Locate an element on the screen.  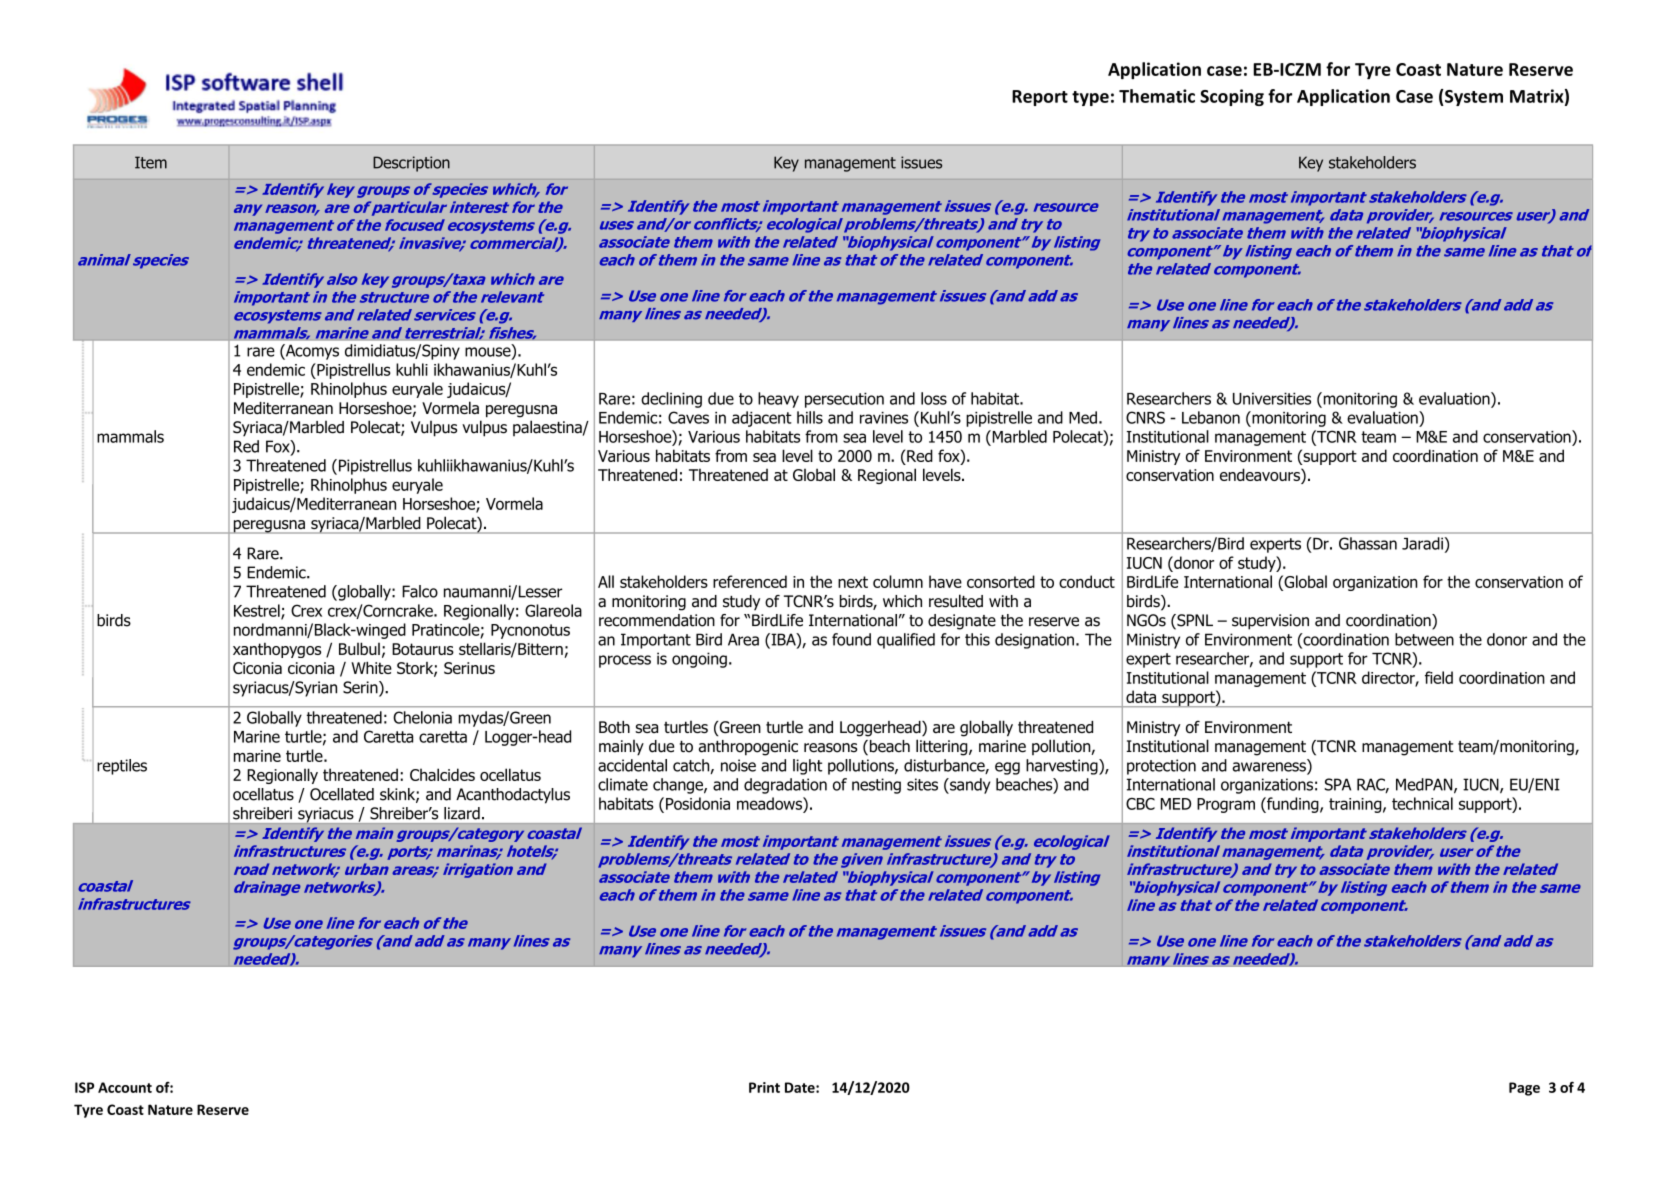
Item is located at coordinates (151, 162).
